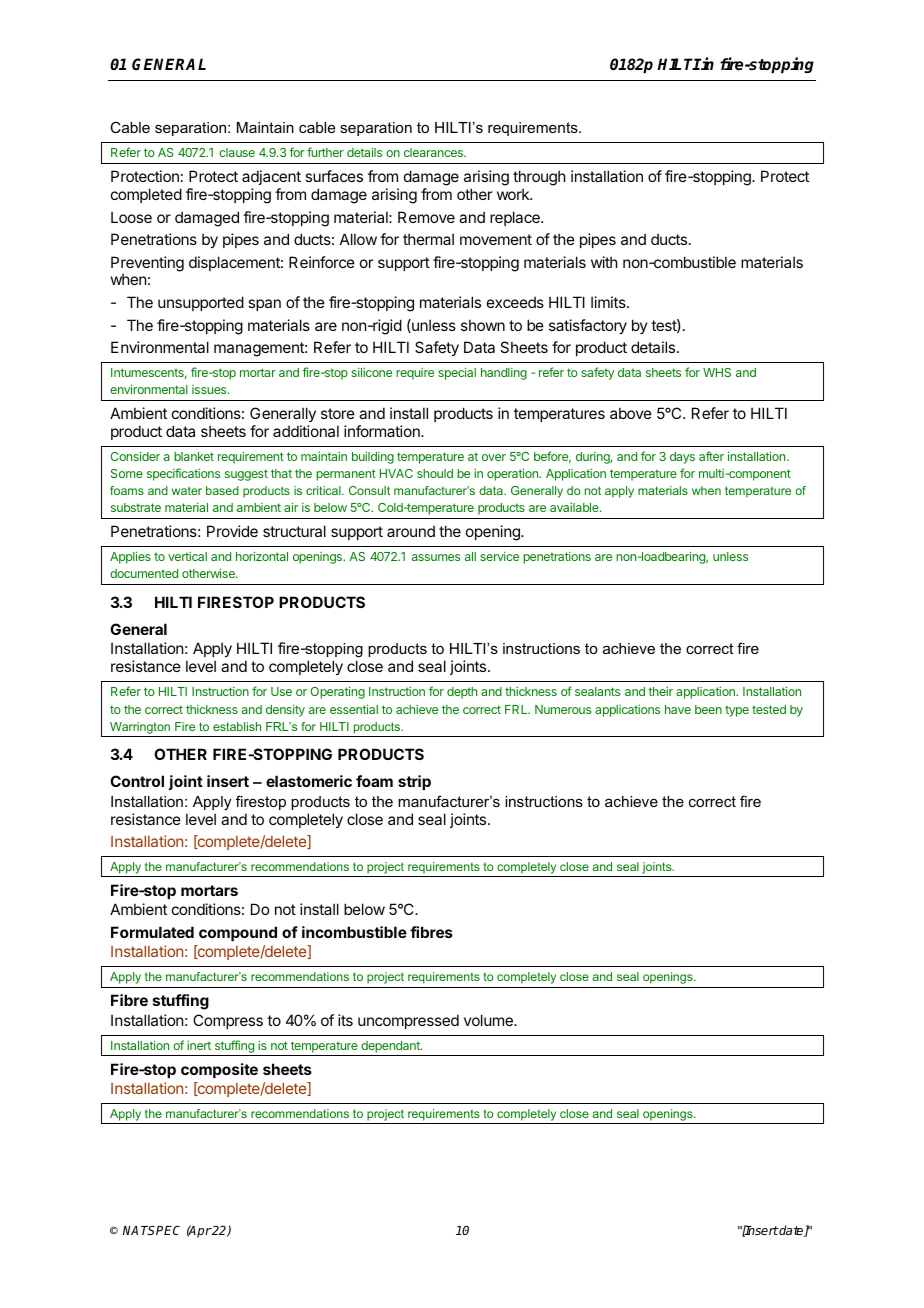 The height and width of the screenshot is (1308, 924). I want to click on inert, so click(199, 1045).
